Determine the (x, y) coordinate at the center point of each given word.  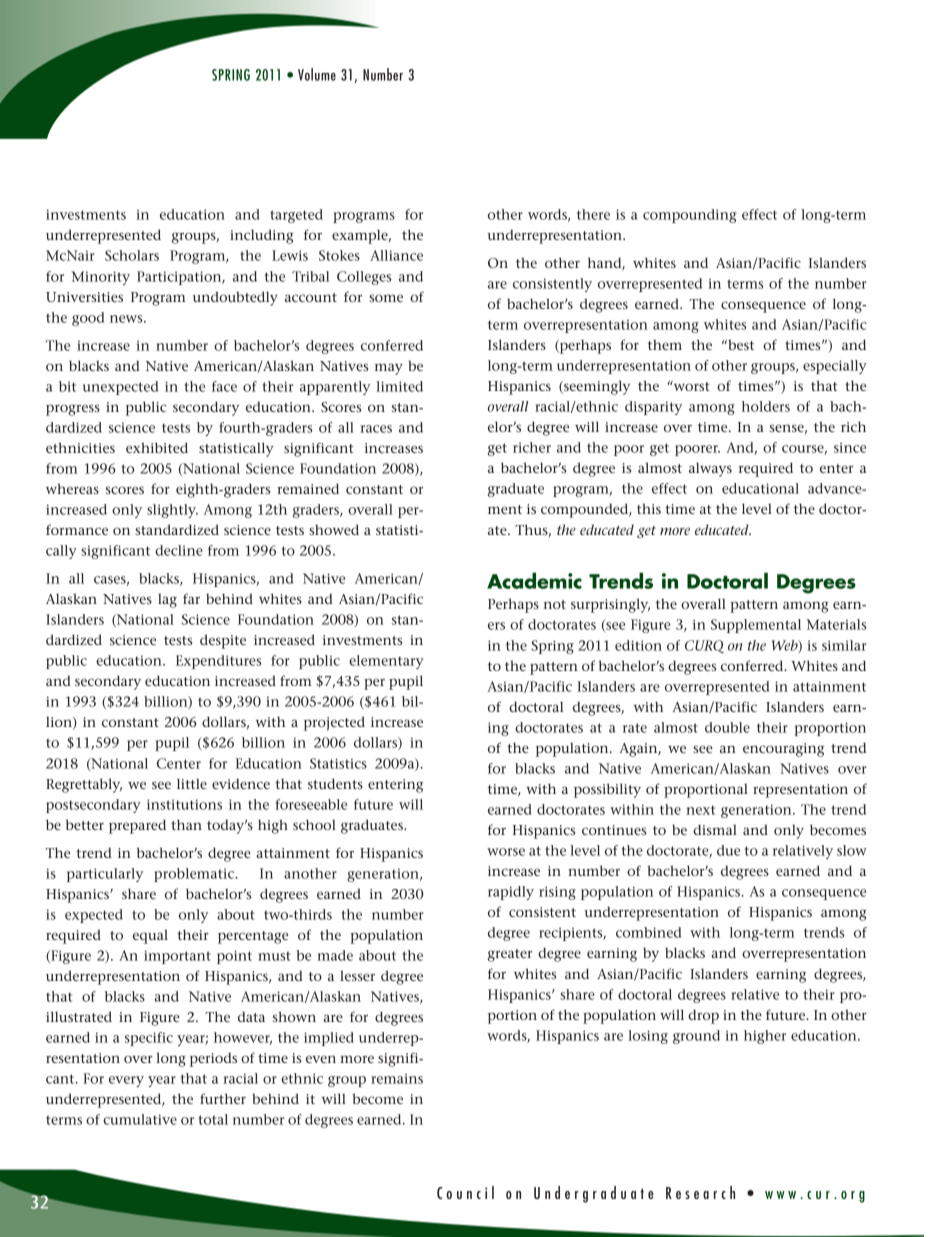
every (126, 1081)
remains (397, 1079)
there (593, 214)
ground (696, 1037)
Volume (317, 74)
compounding (690, 216)
